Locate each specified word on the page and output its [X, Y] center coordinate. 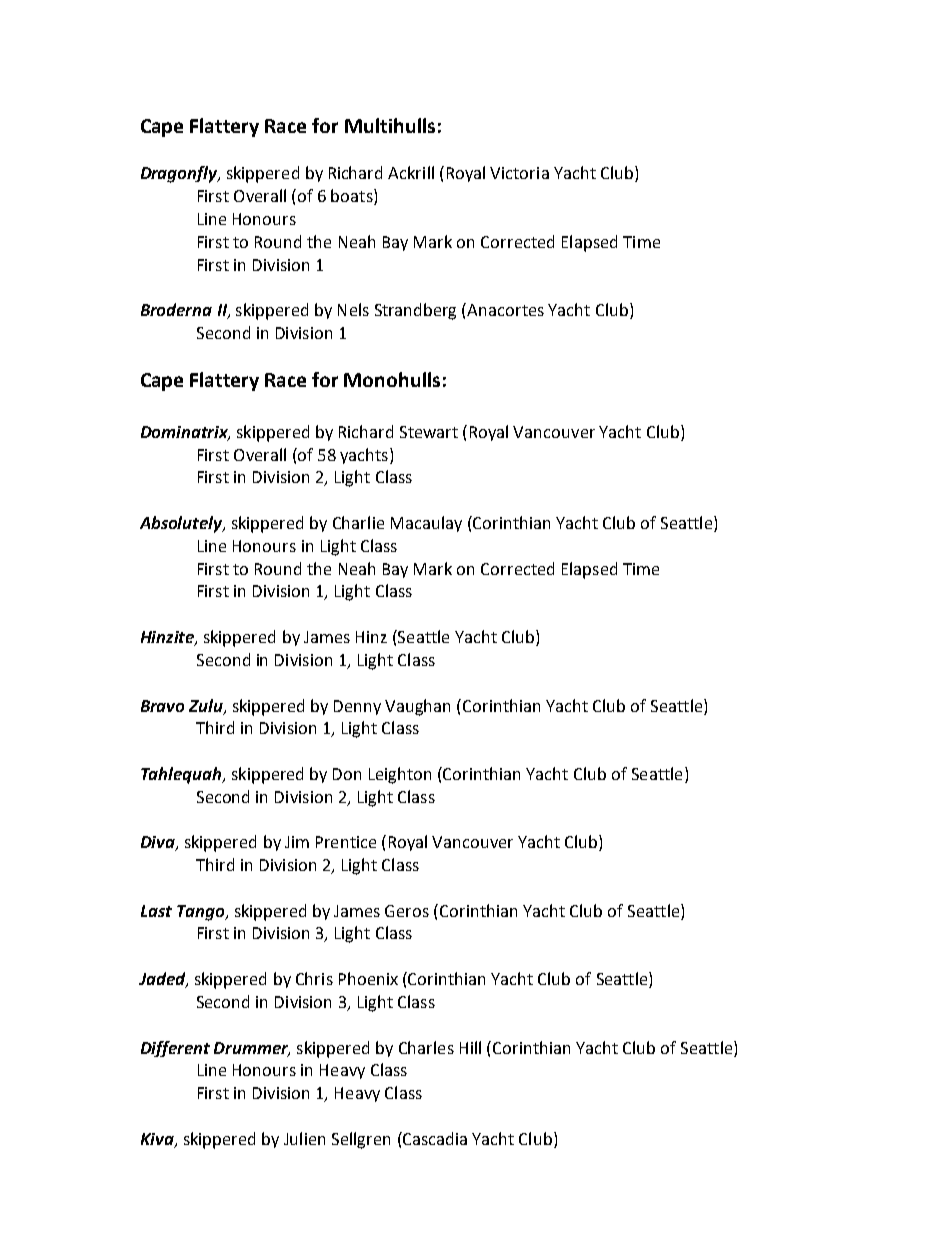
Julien [304, 1138]
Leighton [400, 775]
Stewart [429, 432]
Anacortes [505, 310]
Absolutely [182, 524]
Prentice [346, 842]
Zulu [207, 706]
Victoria [519, 173]
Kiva [158, 1140]
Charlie [358, 522]
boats [353, 197]
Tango [201, 913]
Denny [357, 707]
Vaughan [417, 707]
